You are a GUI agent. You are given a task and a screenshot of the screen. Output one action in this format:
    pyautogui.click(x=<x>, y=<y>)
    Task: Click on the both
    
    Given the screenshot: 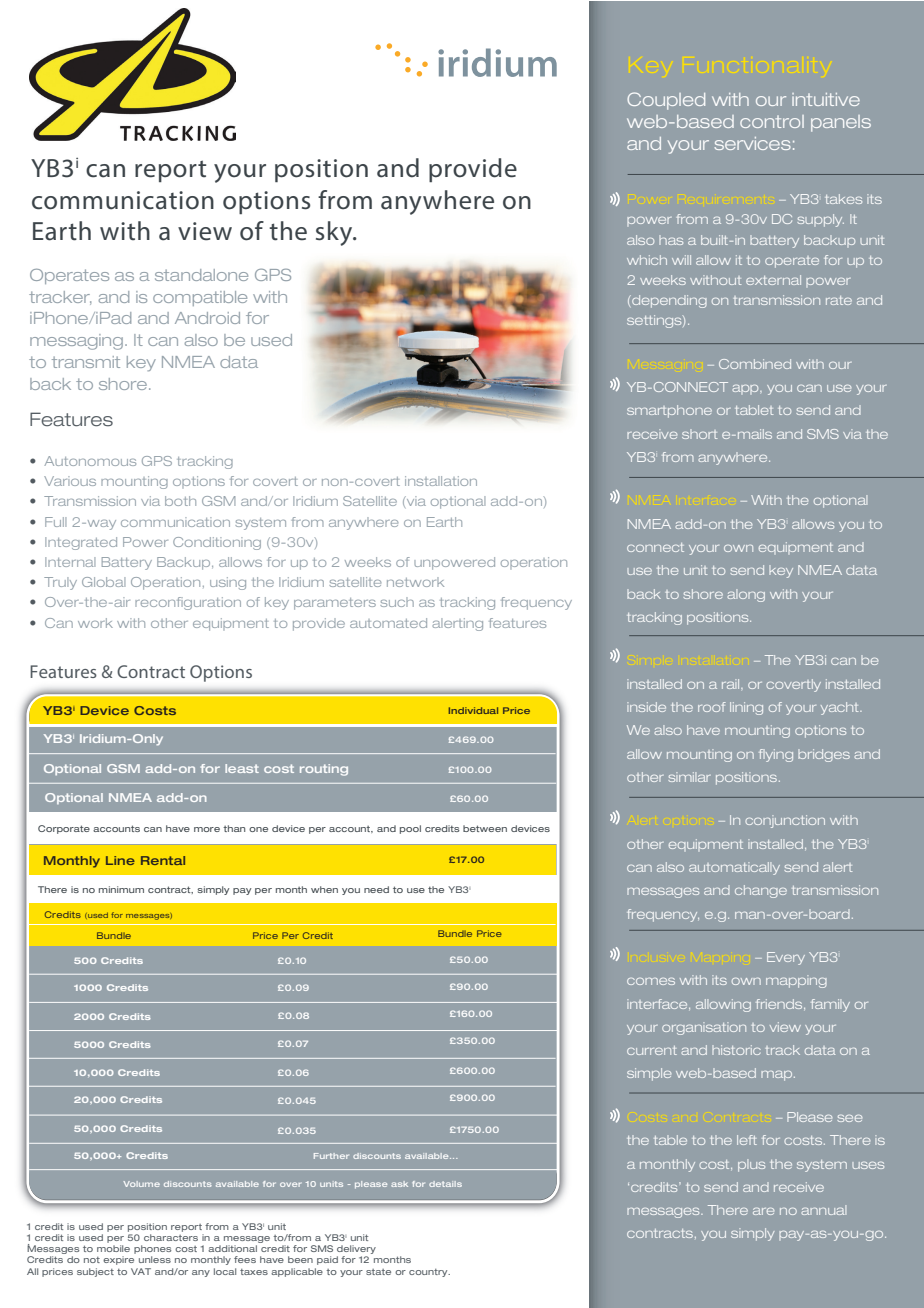 What is the action you would take?
    pyautogui.click(x=180, y=501)
